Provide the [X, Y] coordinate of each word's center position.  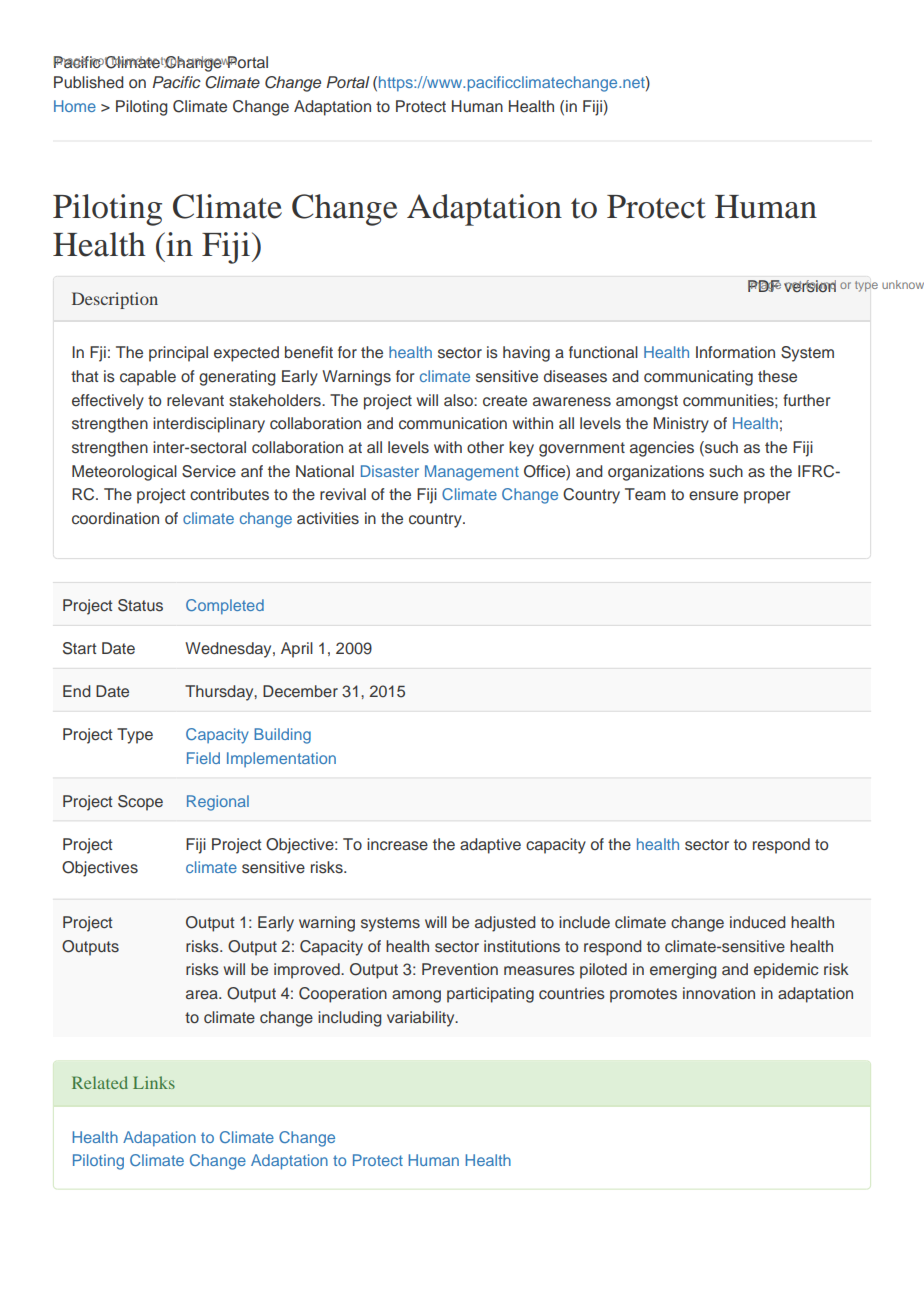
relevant [195, 400]
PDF [764, 286]
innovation [719, 993]
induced [757, 922]
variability [422, 1019]
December [300, 691]
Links [154, 1082]
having [526, 354]
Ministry [681, 425]
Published [89, 82]
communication [453, 423]
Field [203, 758]
